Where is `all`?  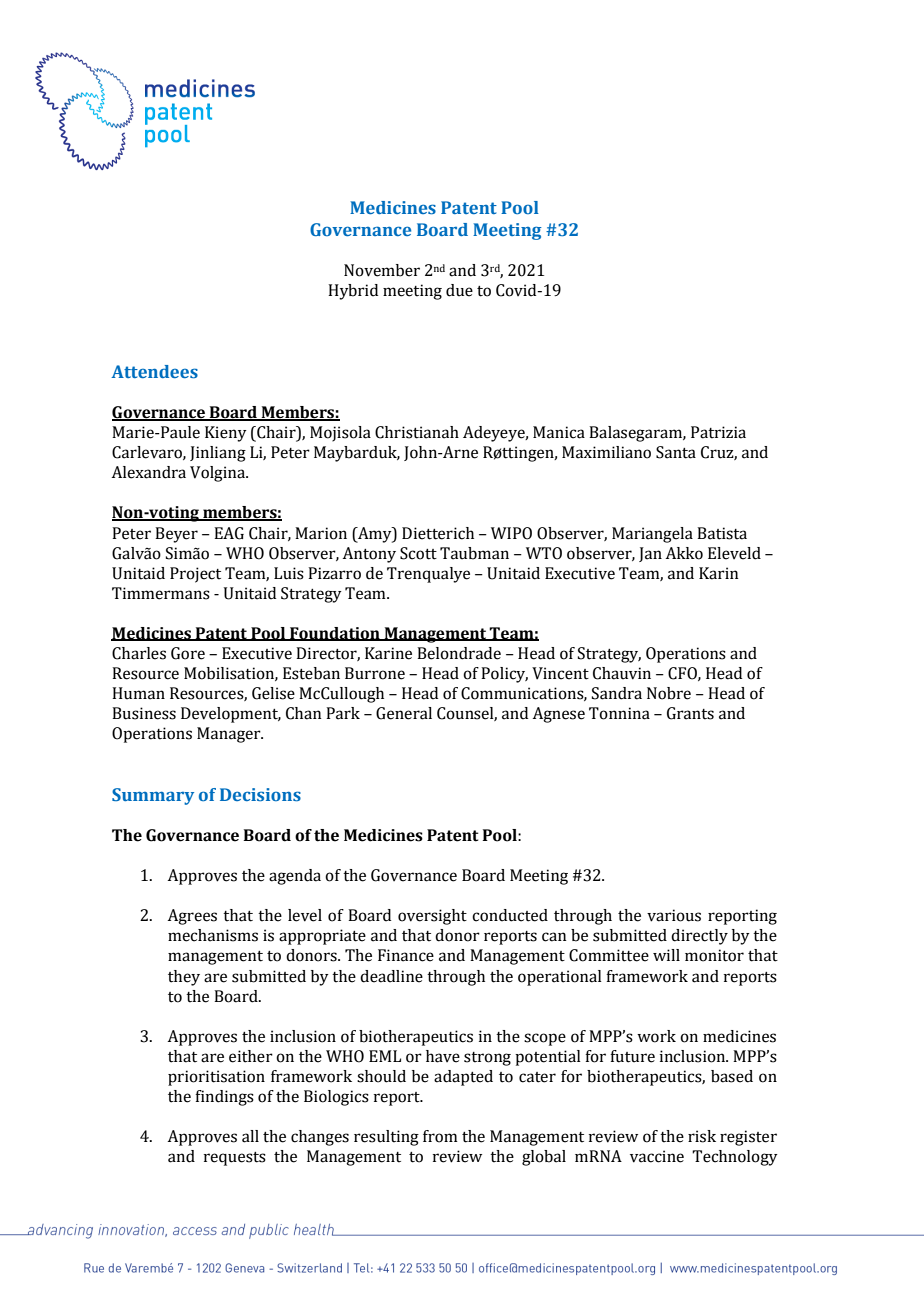
all is located at coordinates (250, 1136).
